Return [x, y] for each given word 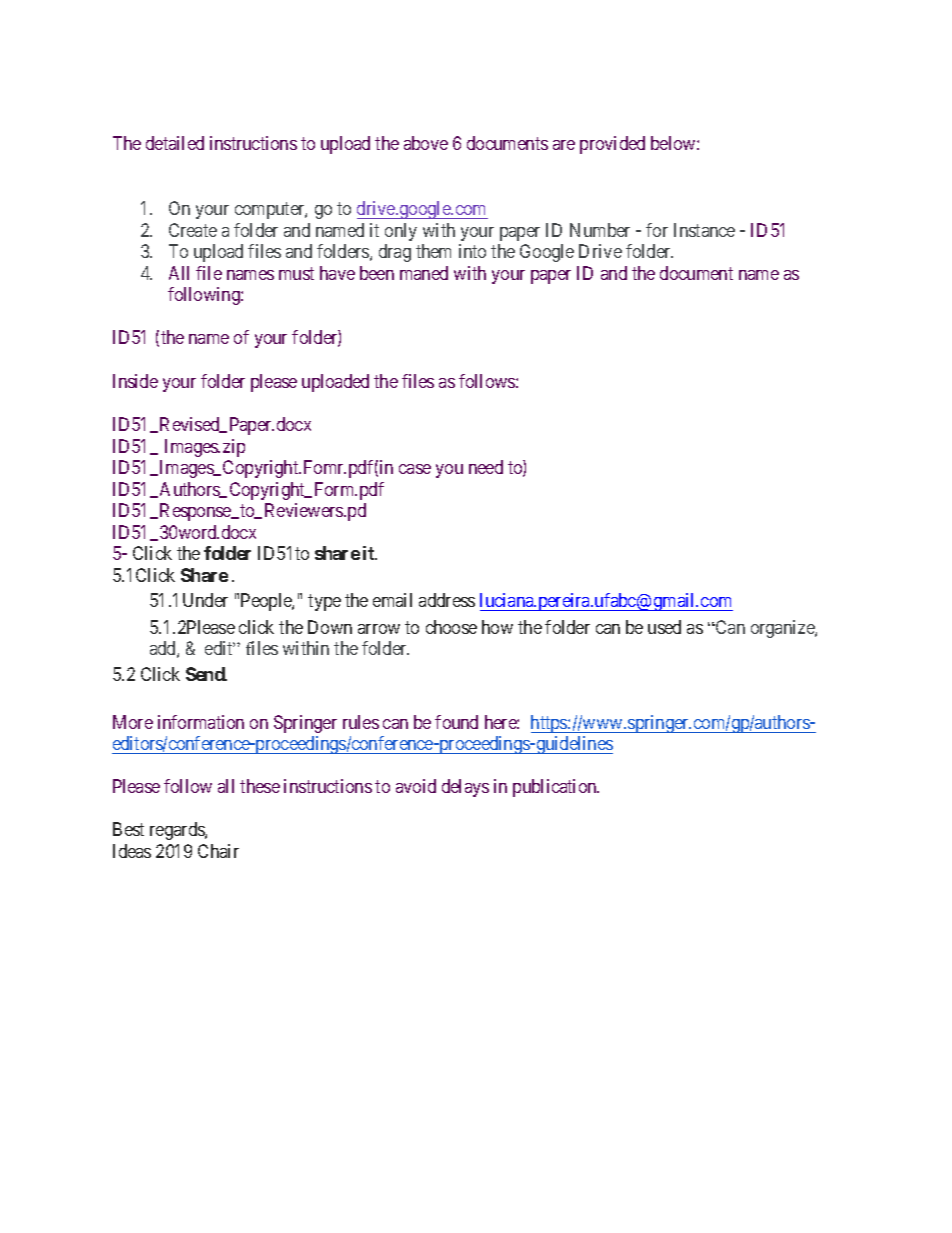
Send [206, 674]
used [664, 627]
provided [612, 145]
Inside [135, 381]
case [415, 469]
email [392, 600]
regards [178, 831]
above [426, 143]
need [486, 467]
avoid [416, 786]
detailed [175, 143]
